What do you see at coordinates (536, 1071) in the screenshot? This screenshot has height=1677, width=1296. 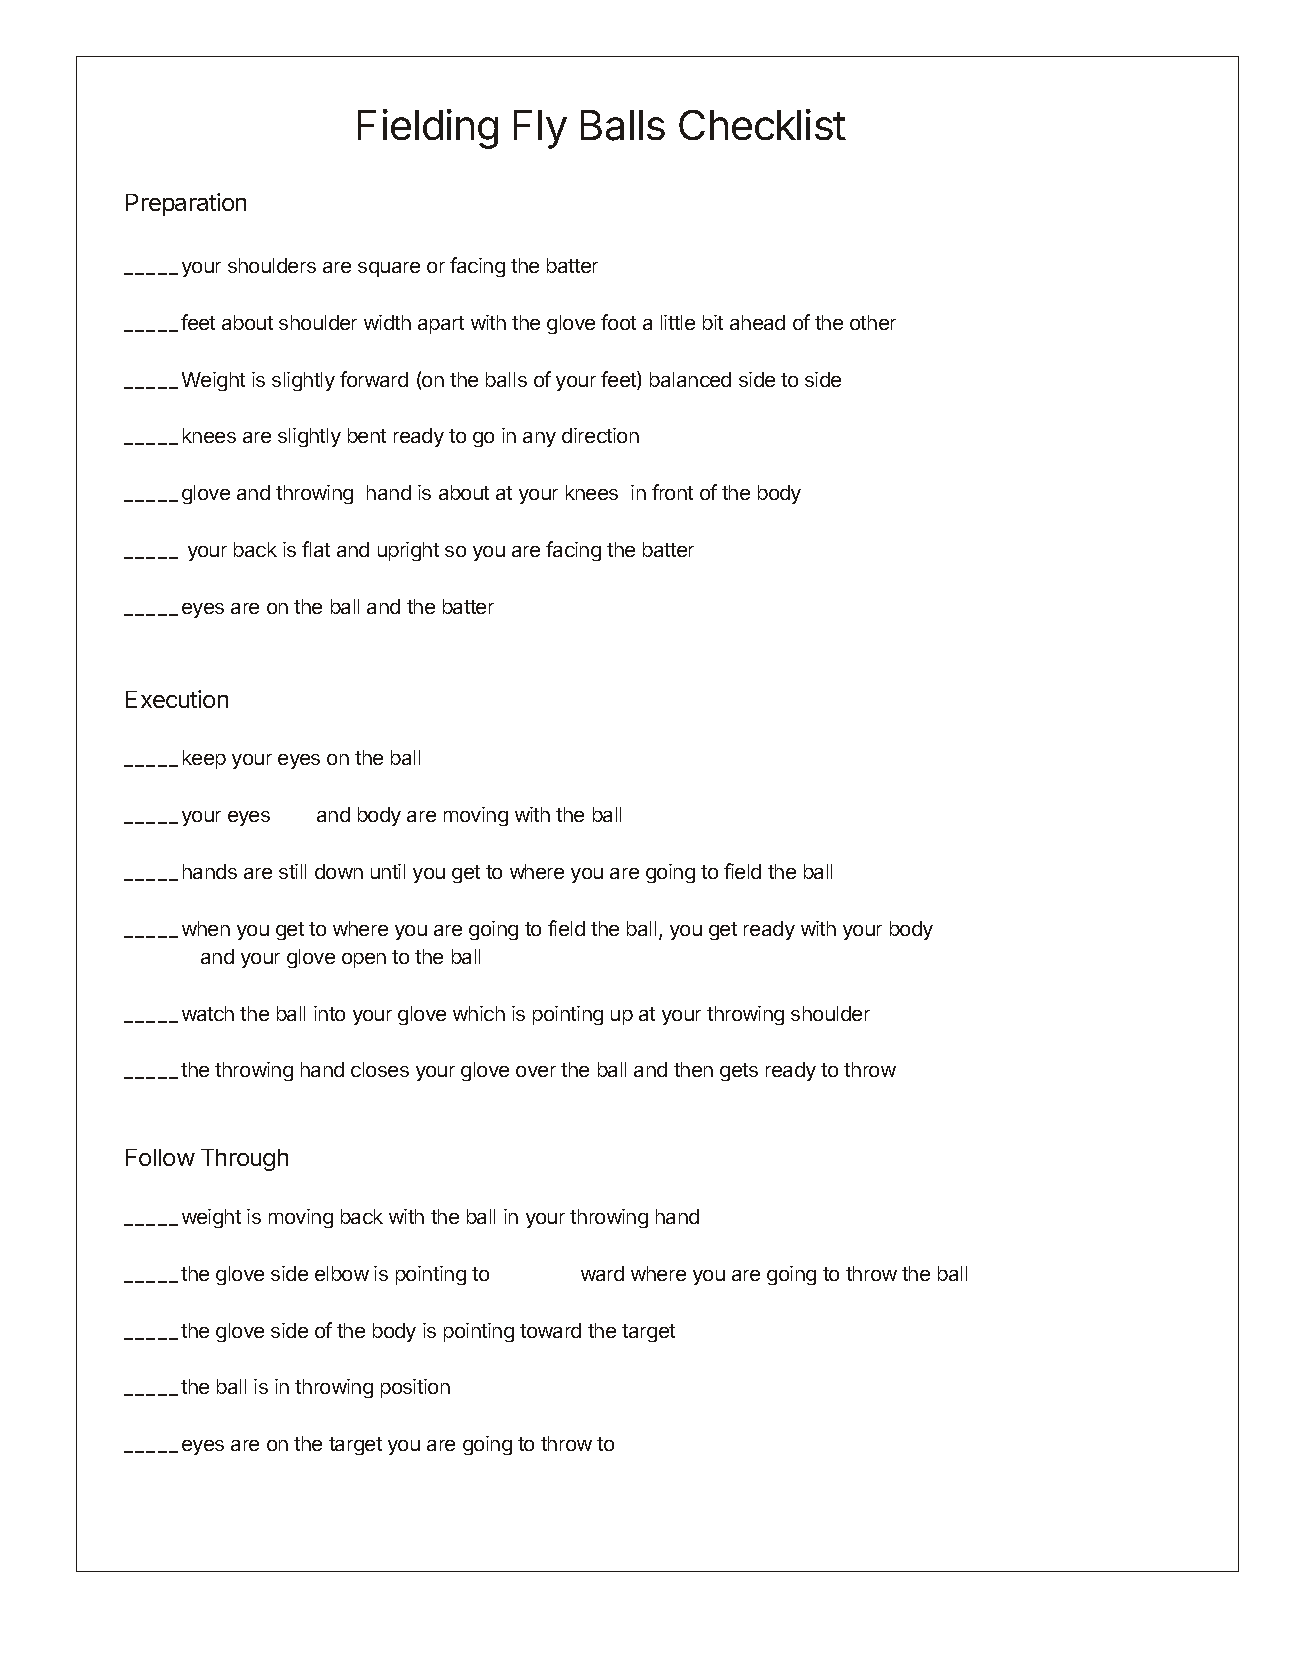 I see `over` at bounding box center [536, 1071].
